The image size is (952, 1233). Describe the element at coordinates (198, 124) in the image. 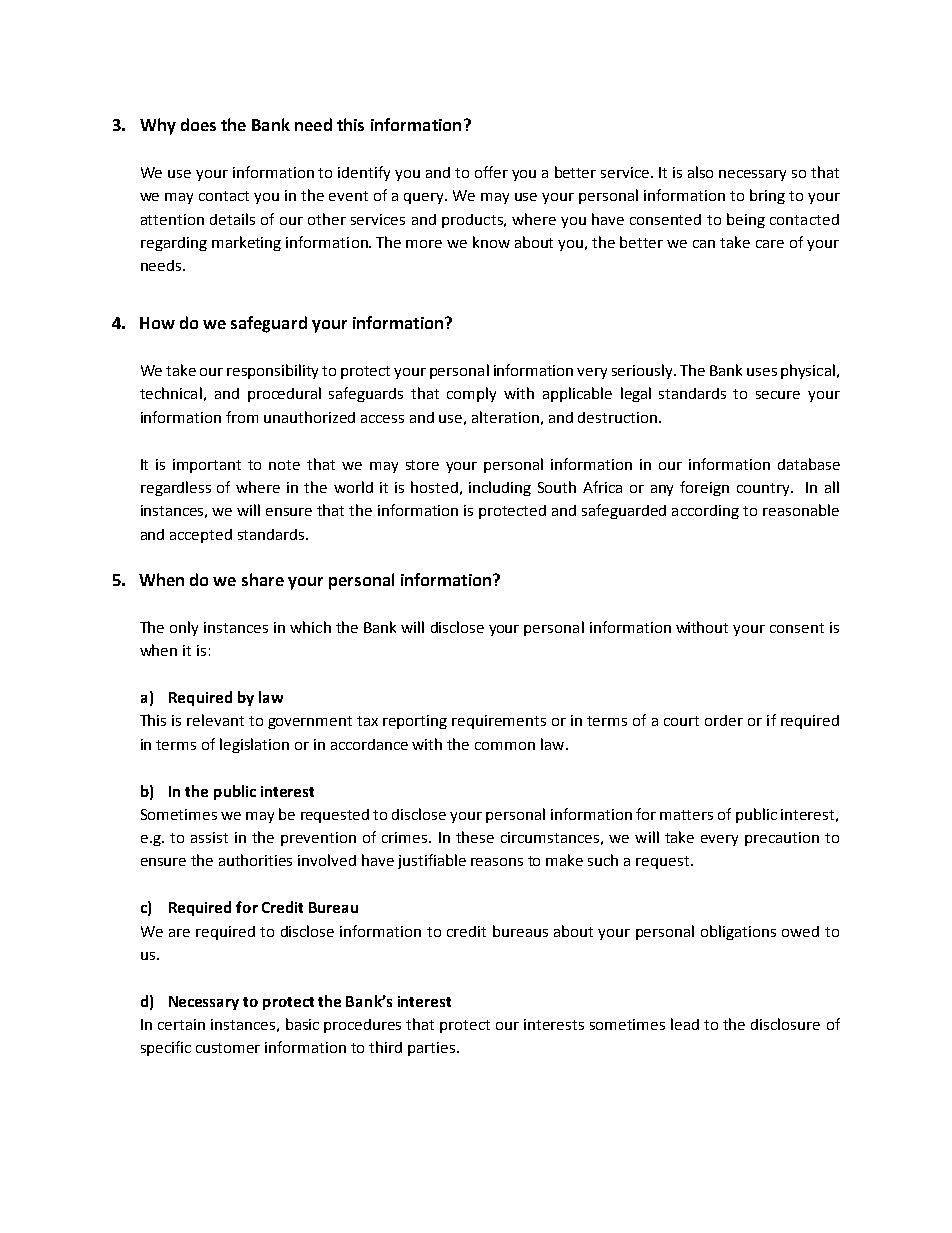

I see `does` at that location.
